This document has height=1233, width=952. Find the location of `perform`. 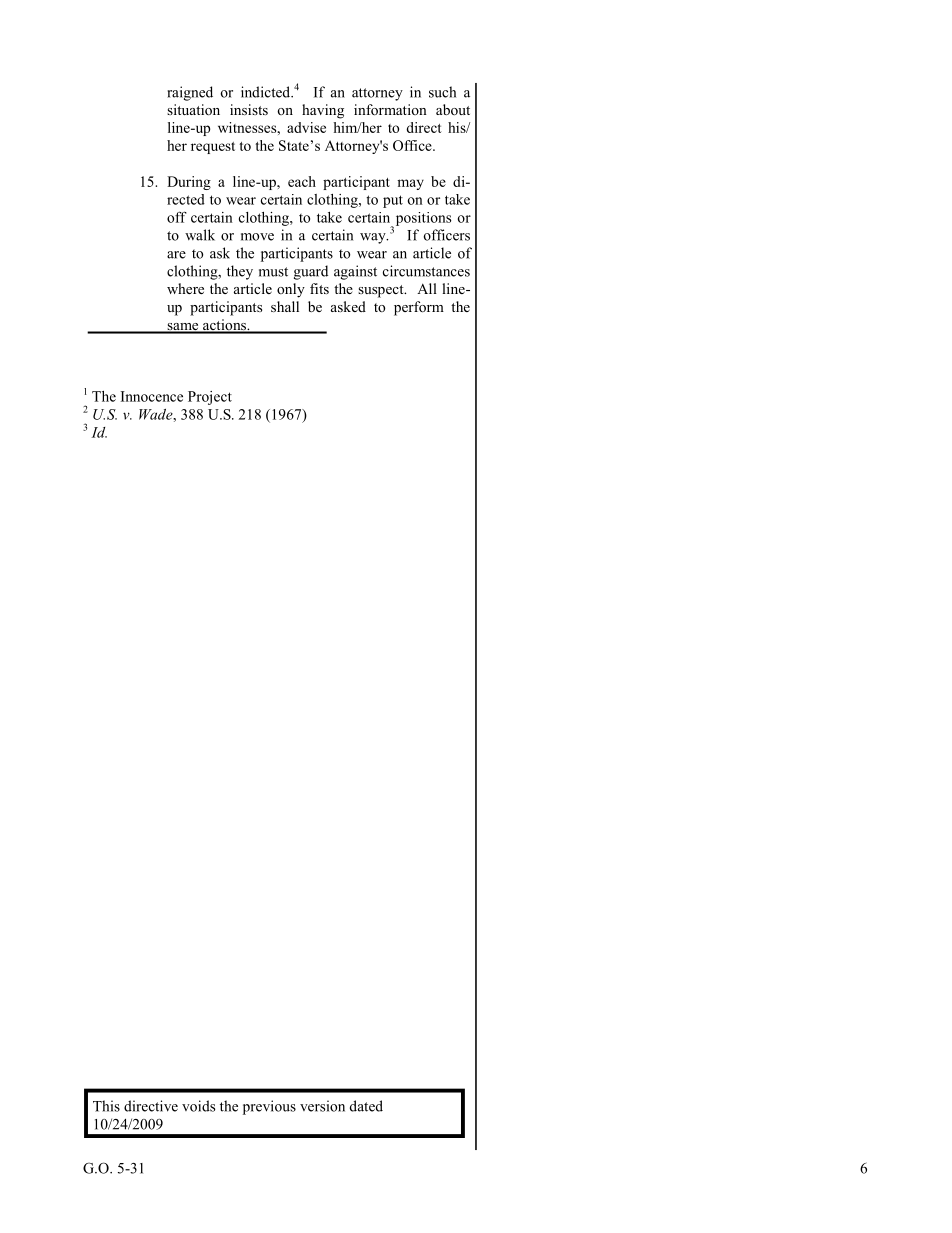

perform is located at coordinates (419, 308).
